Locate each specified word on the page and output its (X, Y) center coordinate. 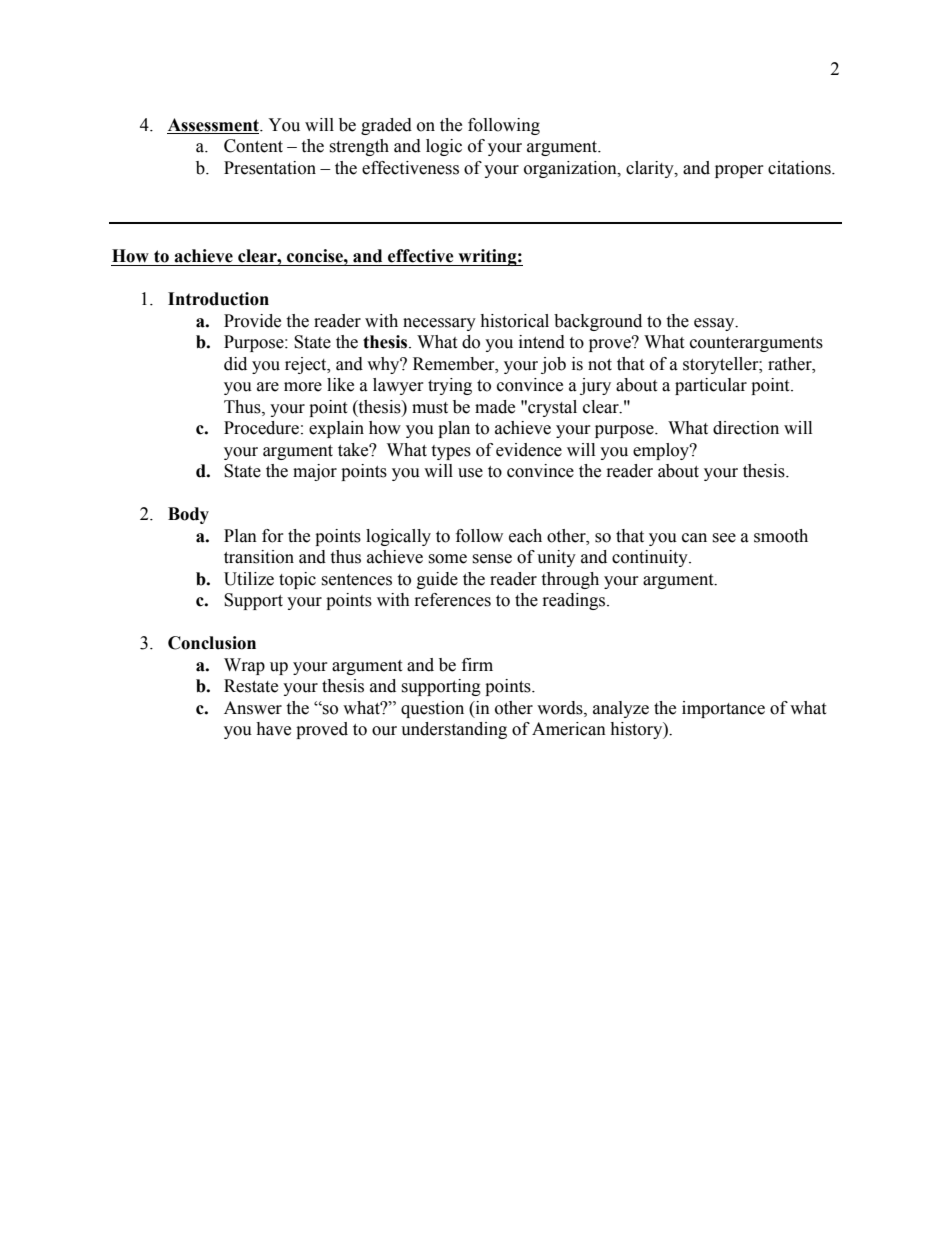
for (273, 536)
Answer (253, 708)
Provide (252, 321)
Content (253, 146)
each (525, 536)
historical (514, 321)
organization (571, 169)
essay (715, 324)
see (724, 538)
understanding (454, 730)
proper (739, 171)
